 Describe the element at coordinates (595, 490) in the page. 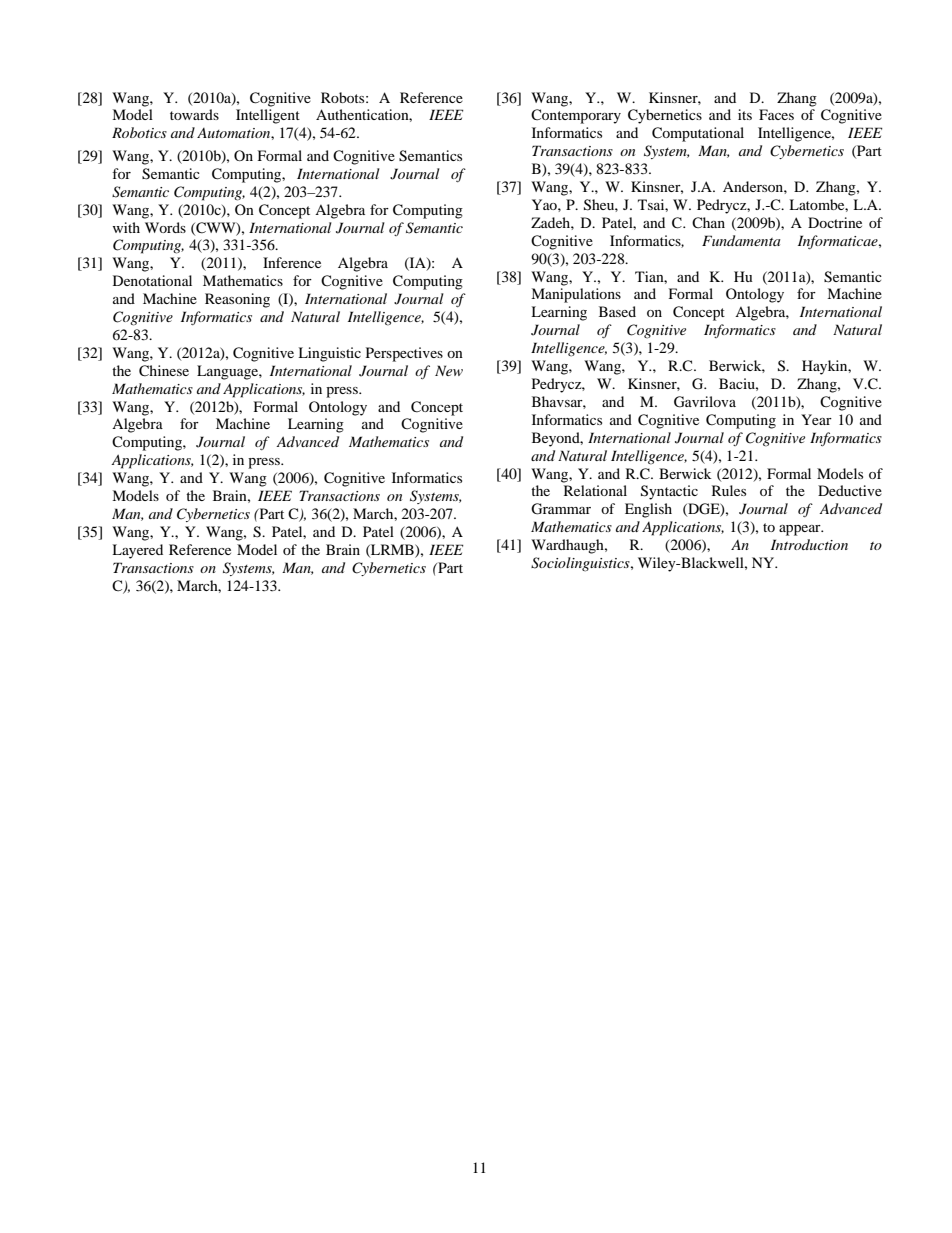

I see `Relational` at that location.
